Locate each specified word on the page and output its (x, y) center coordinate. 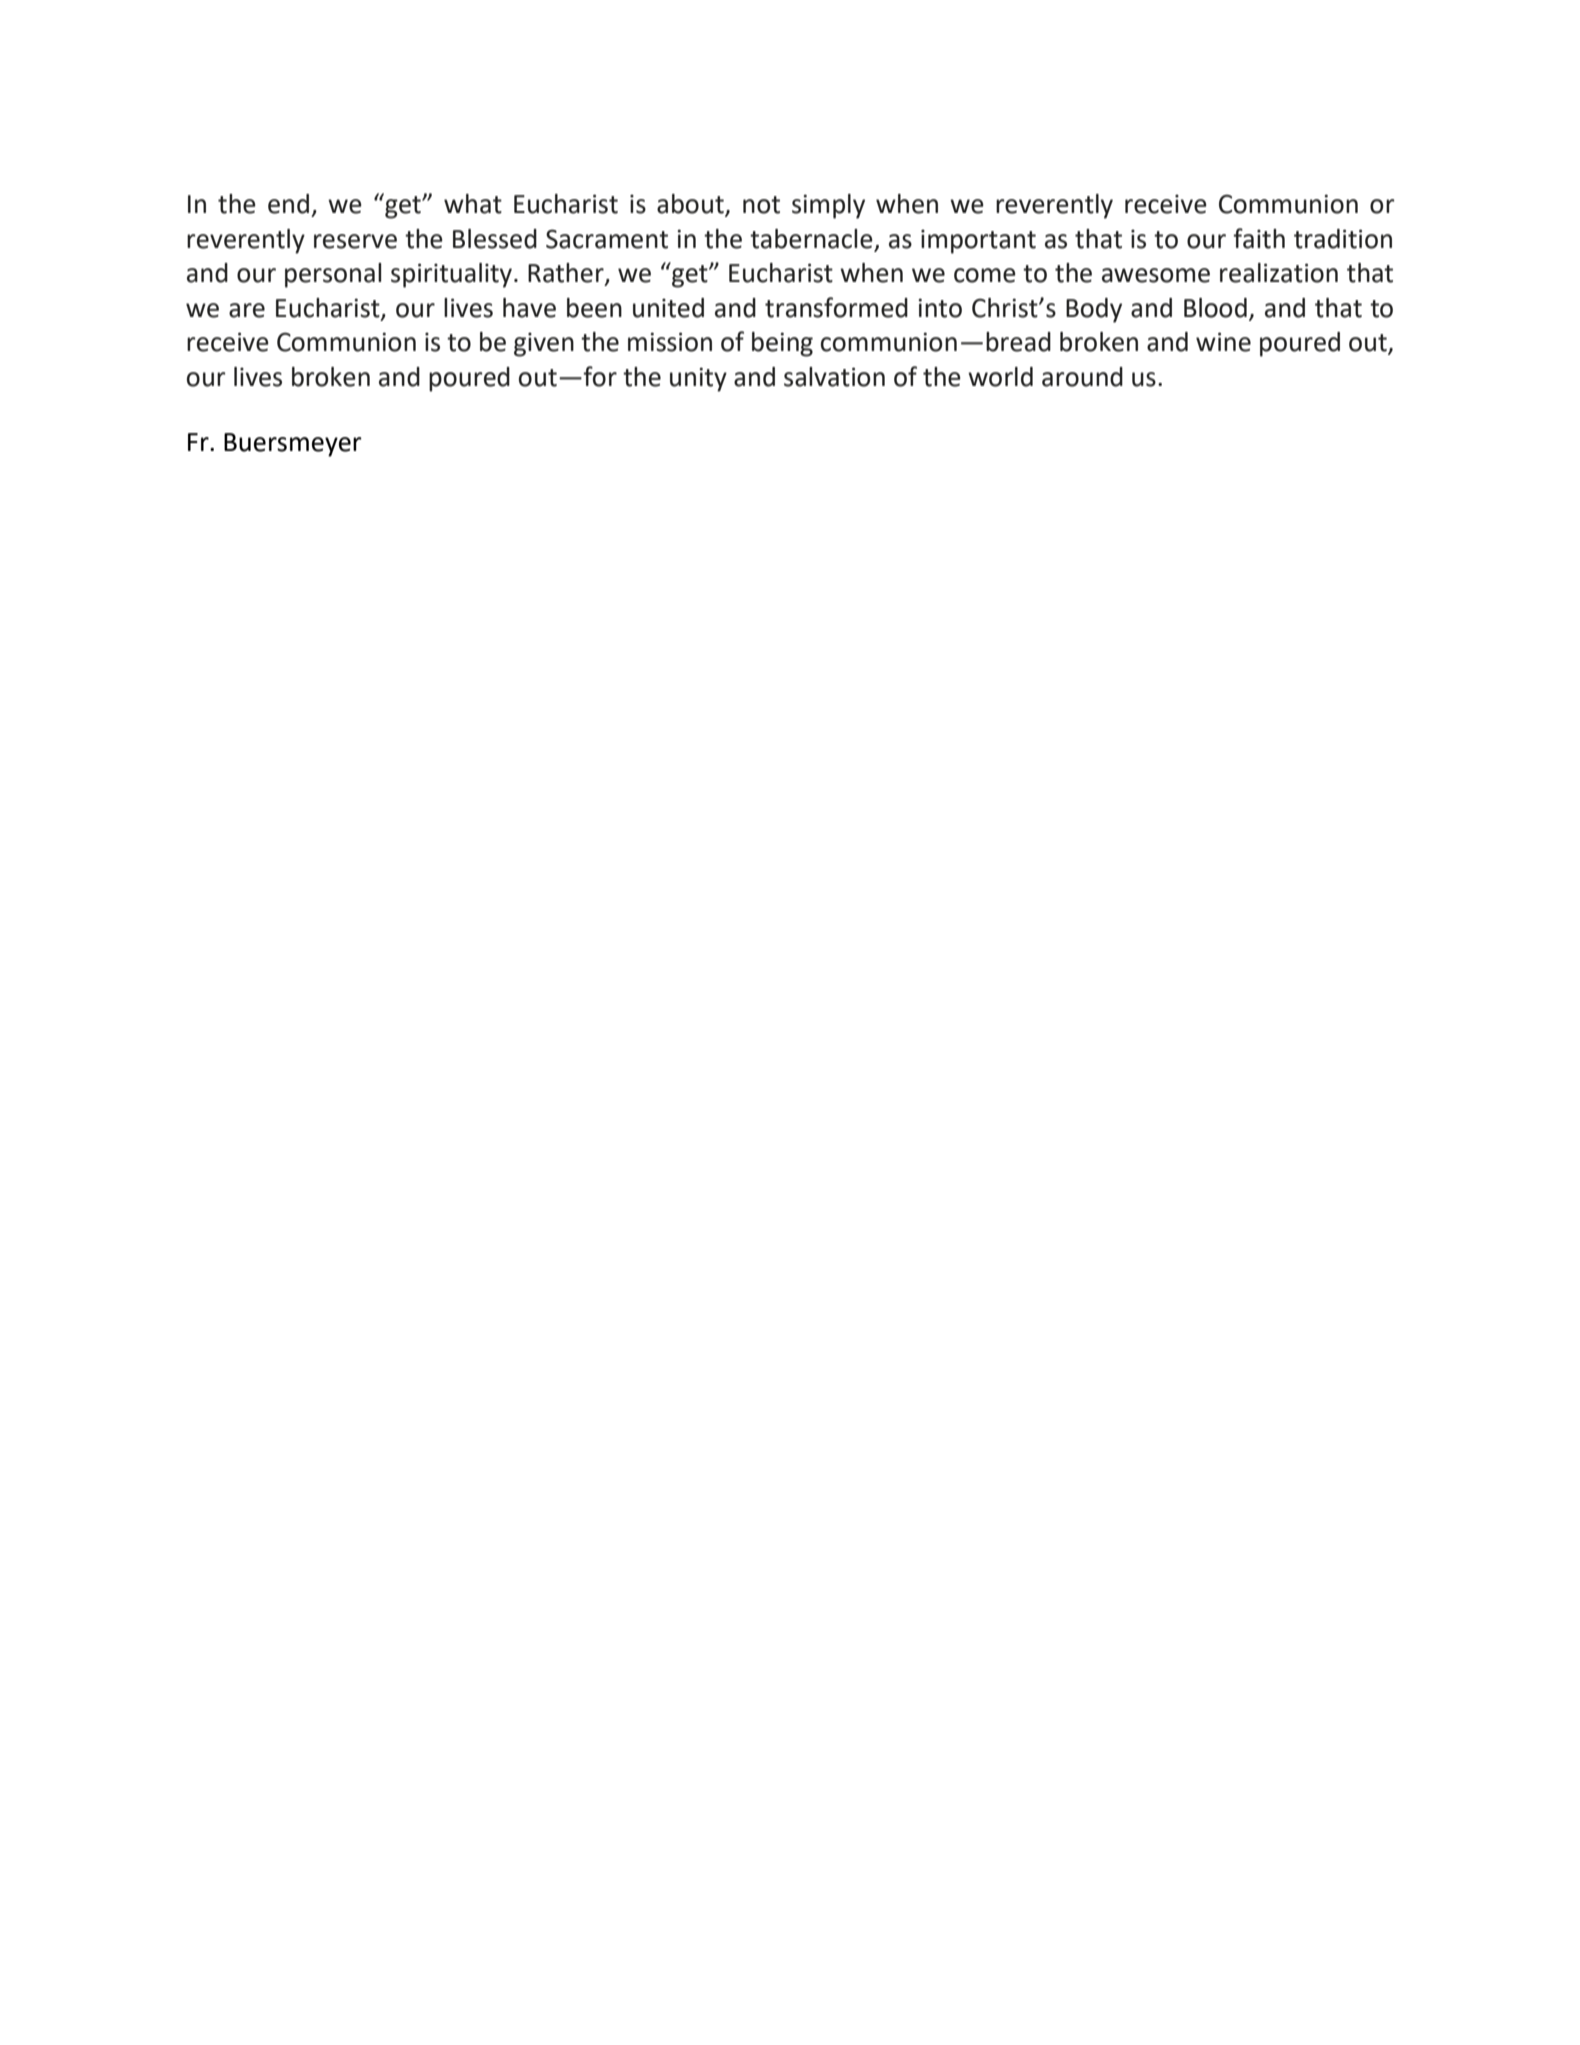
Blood (1215, 308)
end (288, 204)
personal (333, 275)
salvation (834, 377)
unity (698, 379)
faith (1259, 238)
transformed (836, 307)
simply (828, 206)
